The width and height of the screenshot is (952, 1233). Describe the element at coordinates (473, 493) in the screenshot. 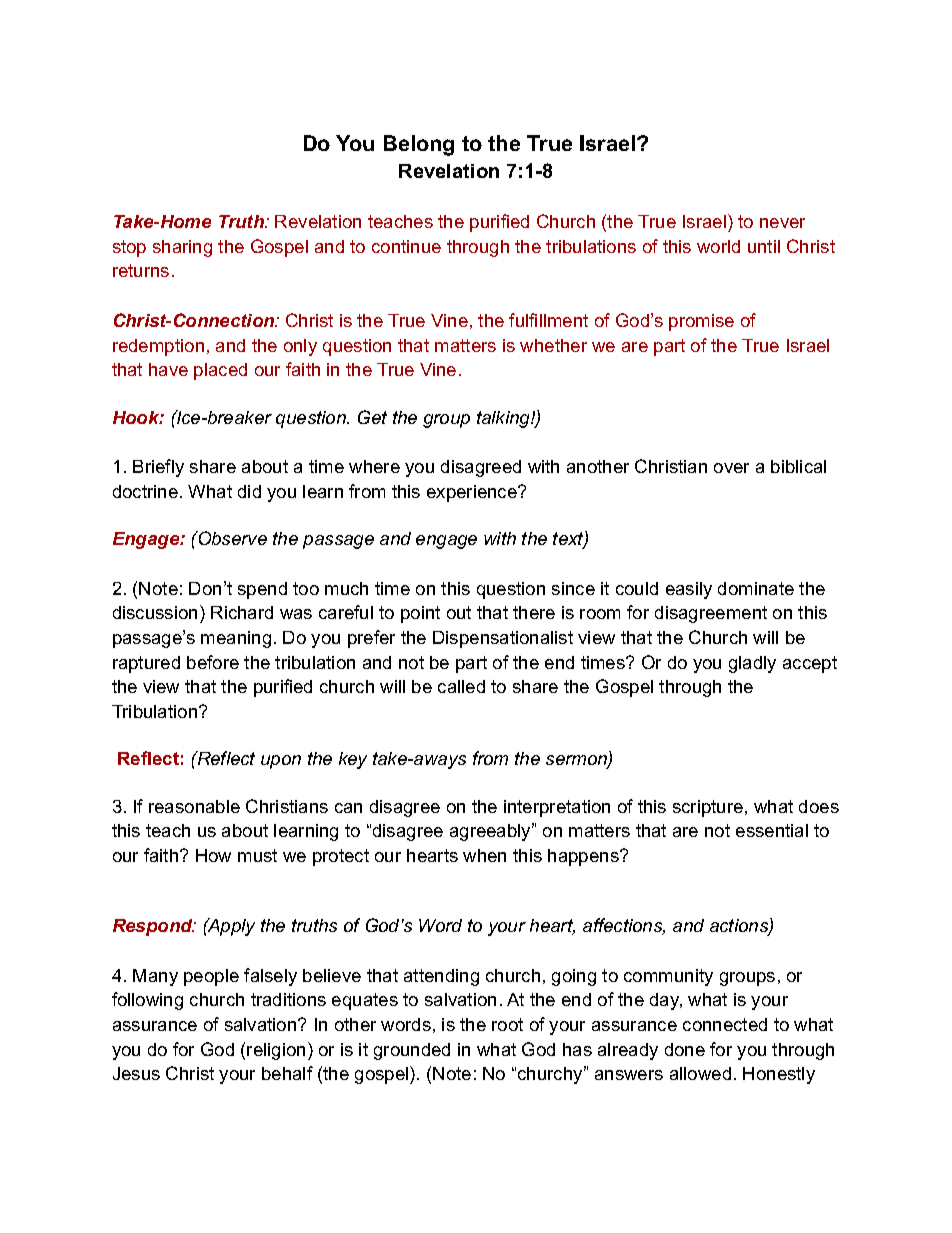

I see `experience` at that location.
